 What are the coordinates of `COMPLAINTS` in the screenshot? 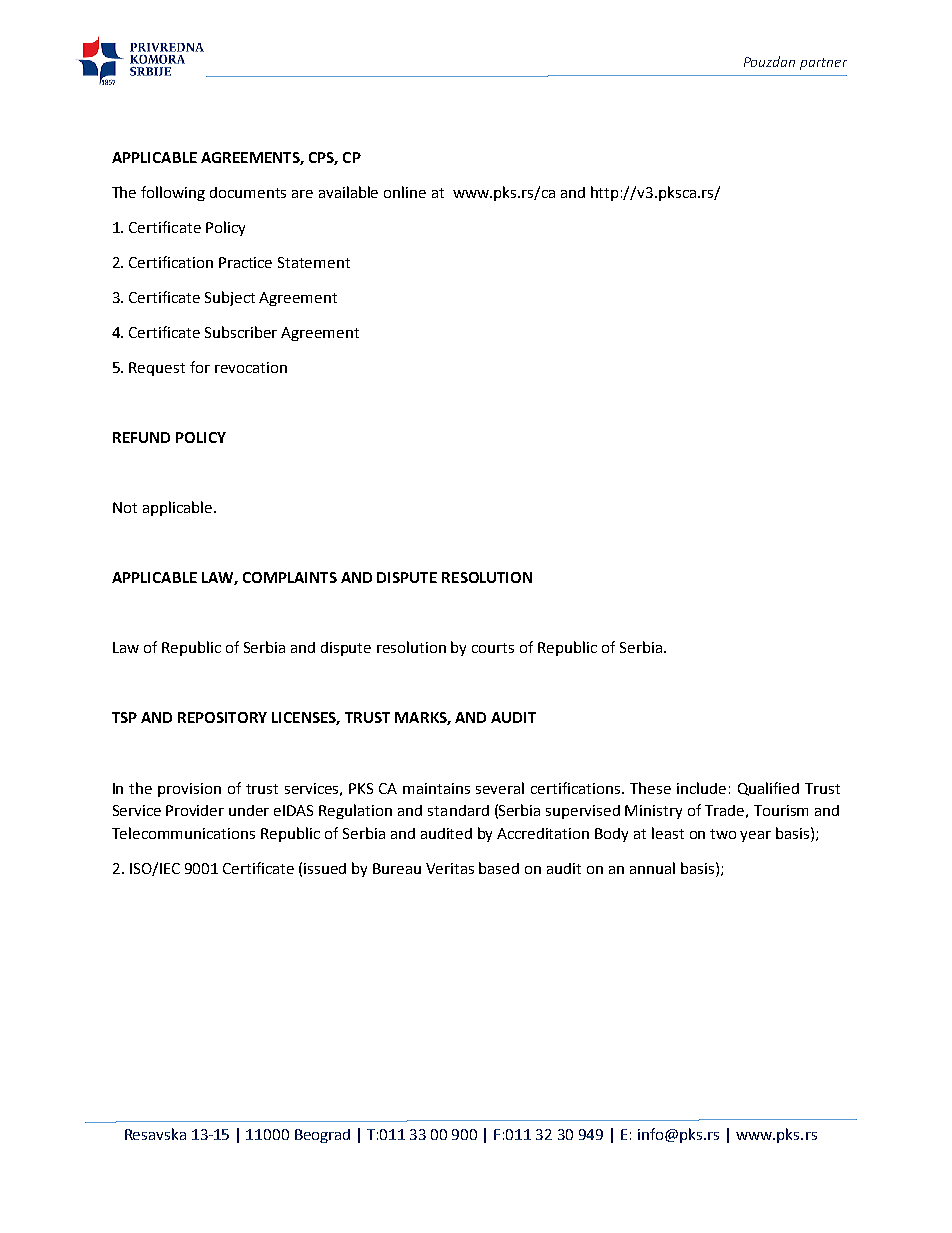 It's located at (290, 577).
